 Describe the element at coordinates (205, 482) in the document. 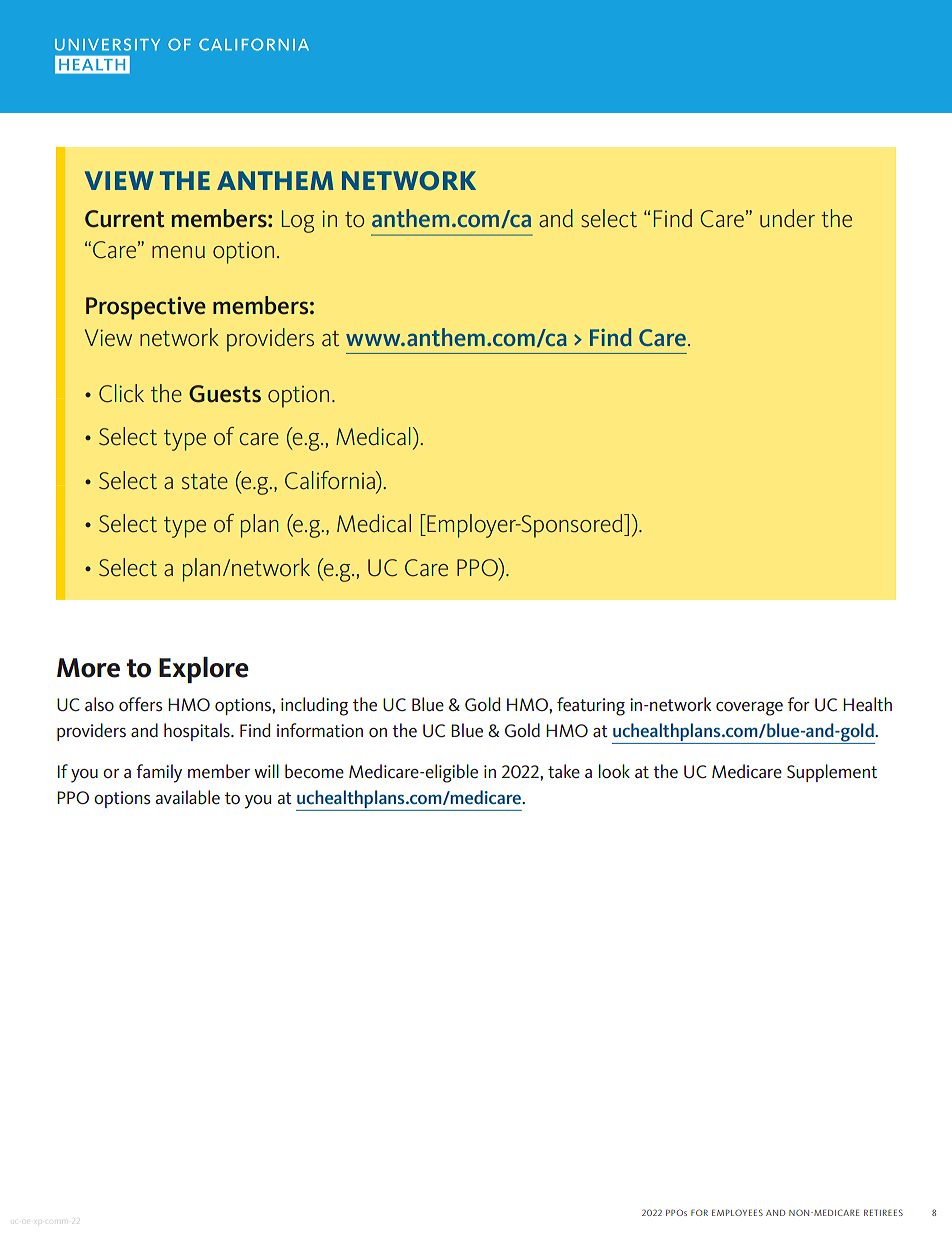

I see `state` at that location.
